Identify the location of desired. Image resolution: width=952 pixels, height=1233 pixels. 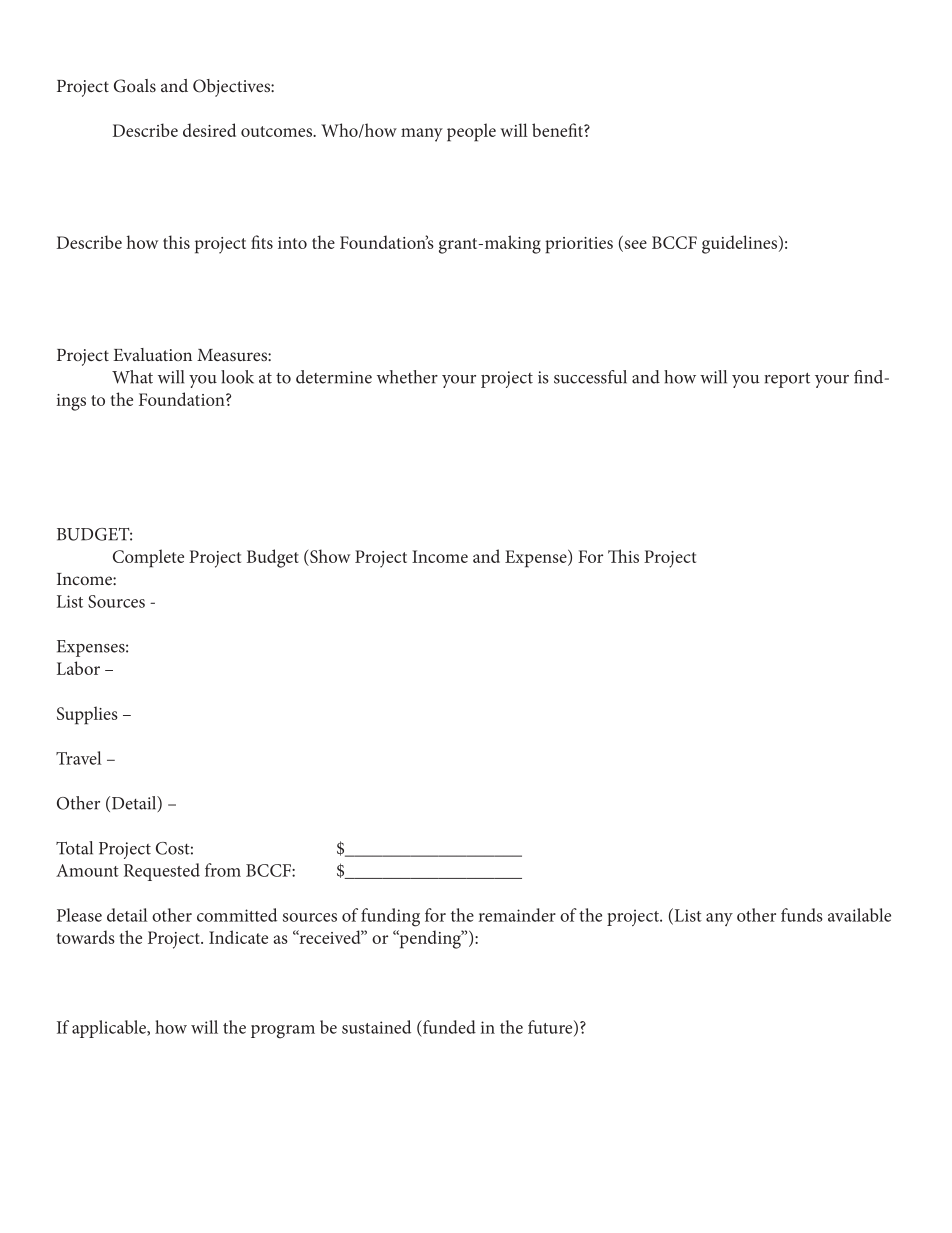
(209, 130).
